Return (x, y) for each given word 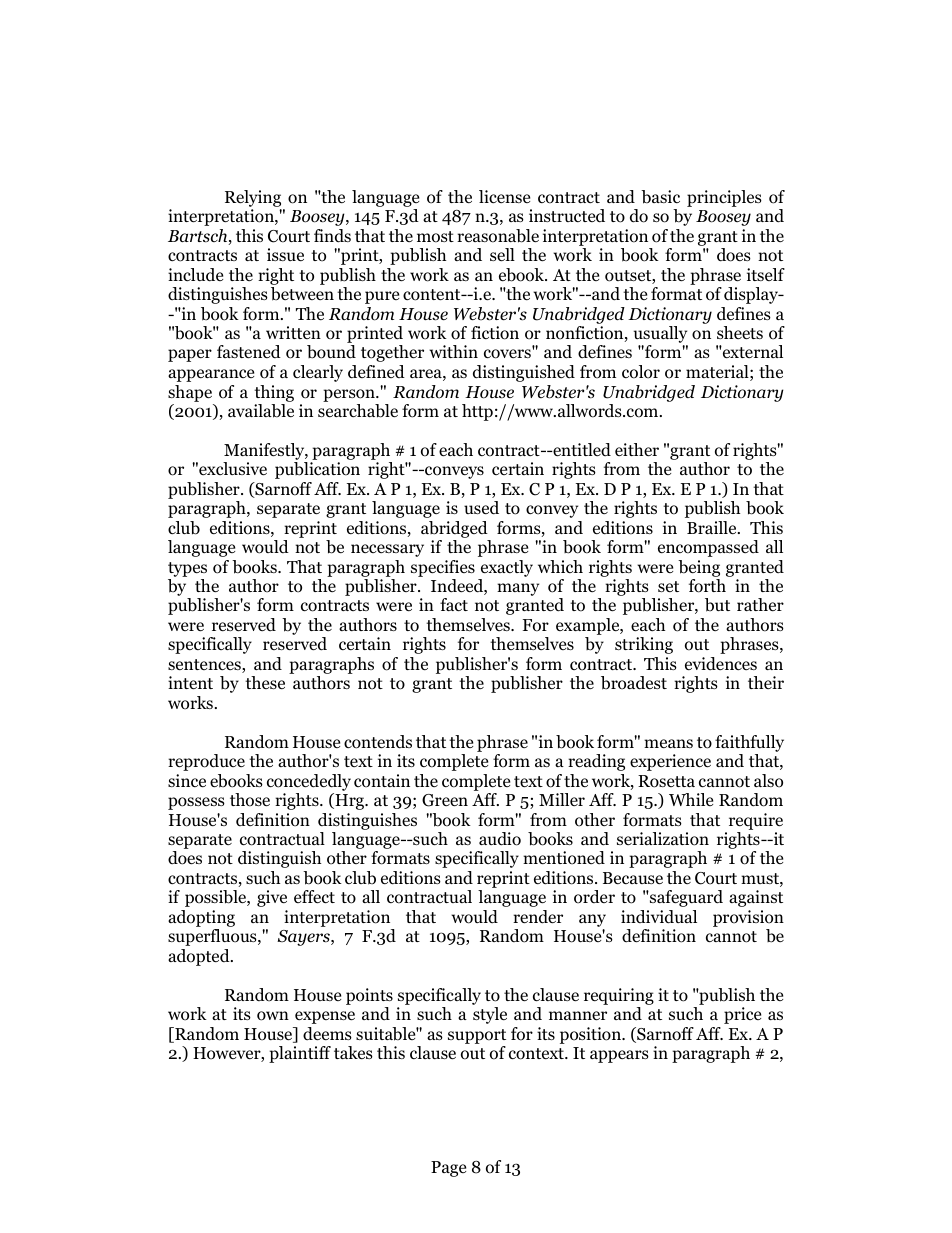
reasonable (498, 236)
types (187, 569)
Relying (253, 198)
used (481, 508)
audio (500, 839)
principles (724, 198)
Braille (713, 527)
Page (448, 1169)
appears (619, 1056)
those (250, 800)
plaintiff (300, 1054)
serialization (663, 839)
